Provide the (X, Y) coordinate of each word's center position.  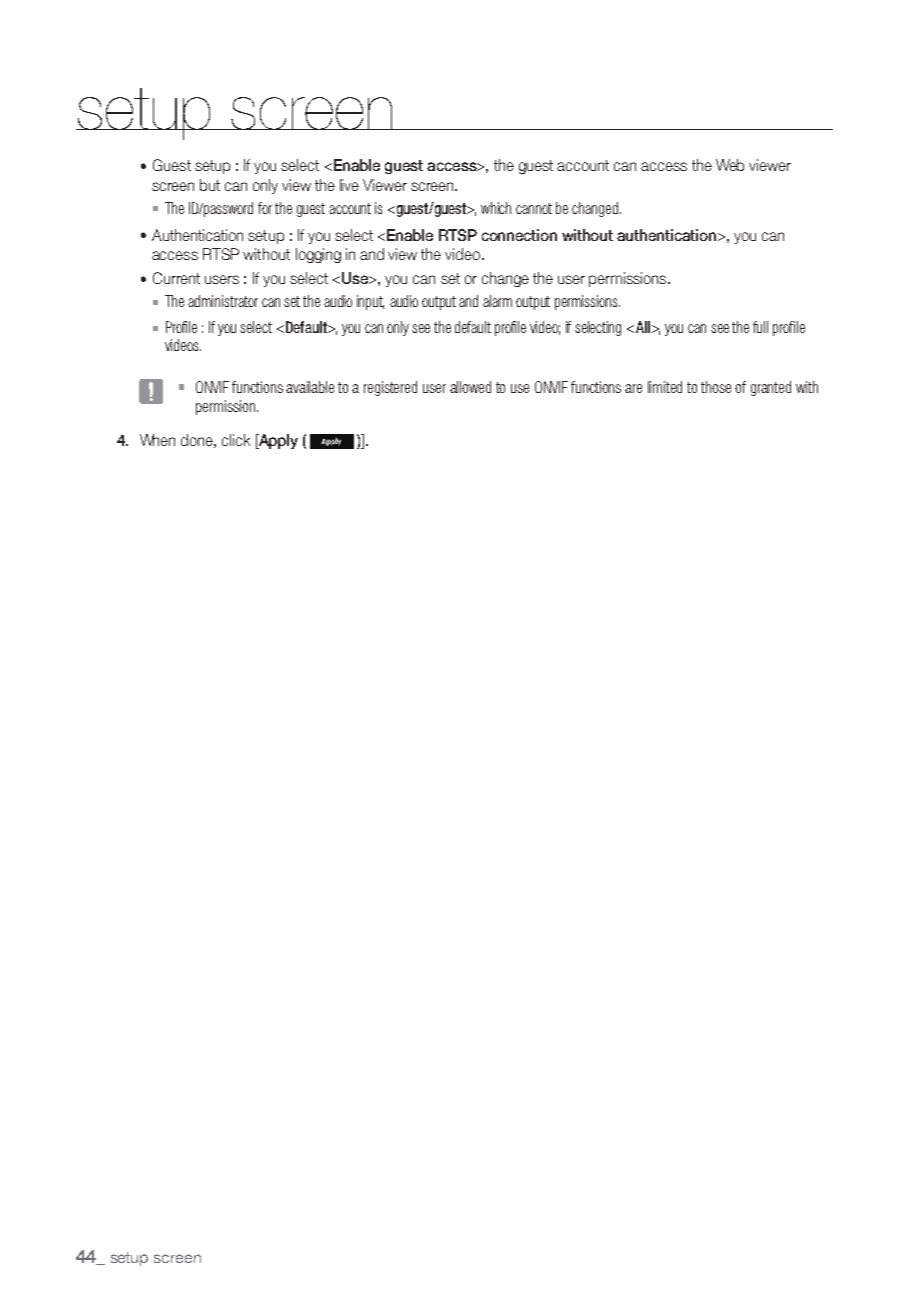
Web (730, 165)
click (236, 440)
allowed (470, 387)
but (210, 185)
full (760, 327)
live (349, 185)
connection (519, 235)
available (310, 387)
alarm (497, 301)
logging (318, 255)
